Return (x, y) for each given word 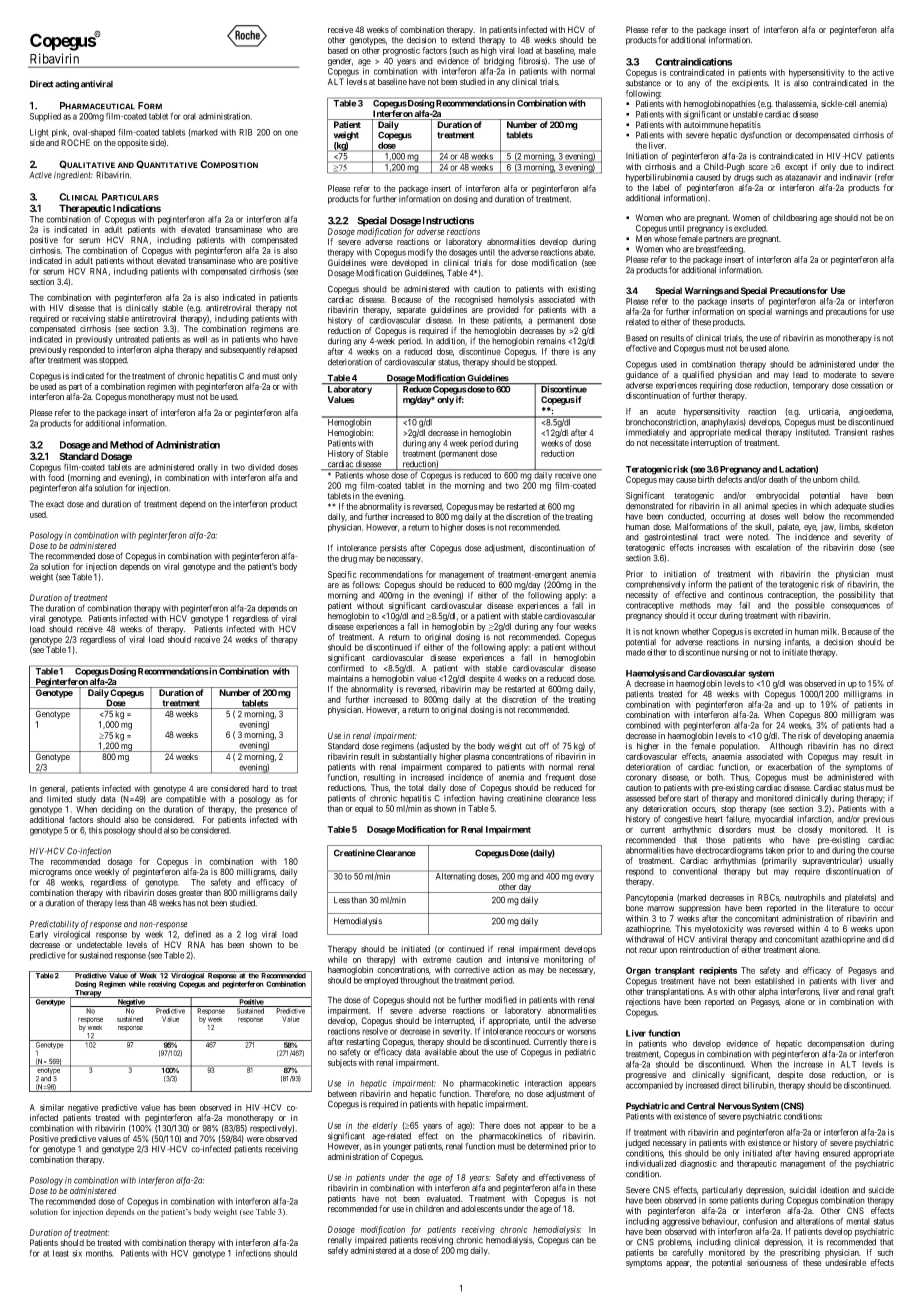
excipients (750, 83)
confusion (760, 1221)
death (778, 479)
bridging (499, 63)
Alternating (455, 876)
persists (393, 548)
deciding (116, 811)
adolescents (482, 1208)
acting (67, 84)
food (56, 477)
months (99, 1253)
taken (775, 850)
